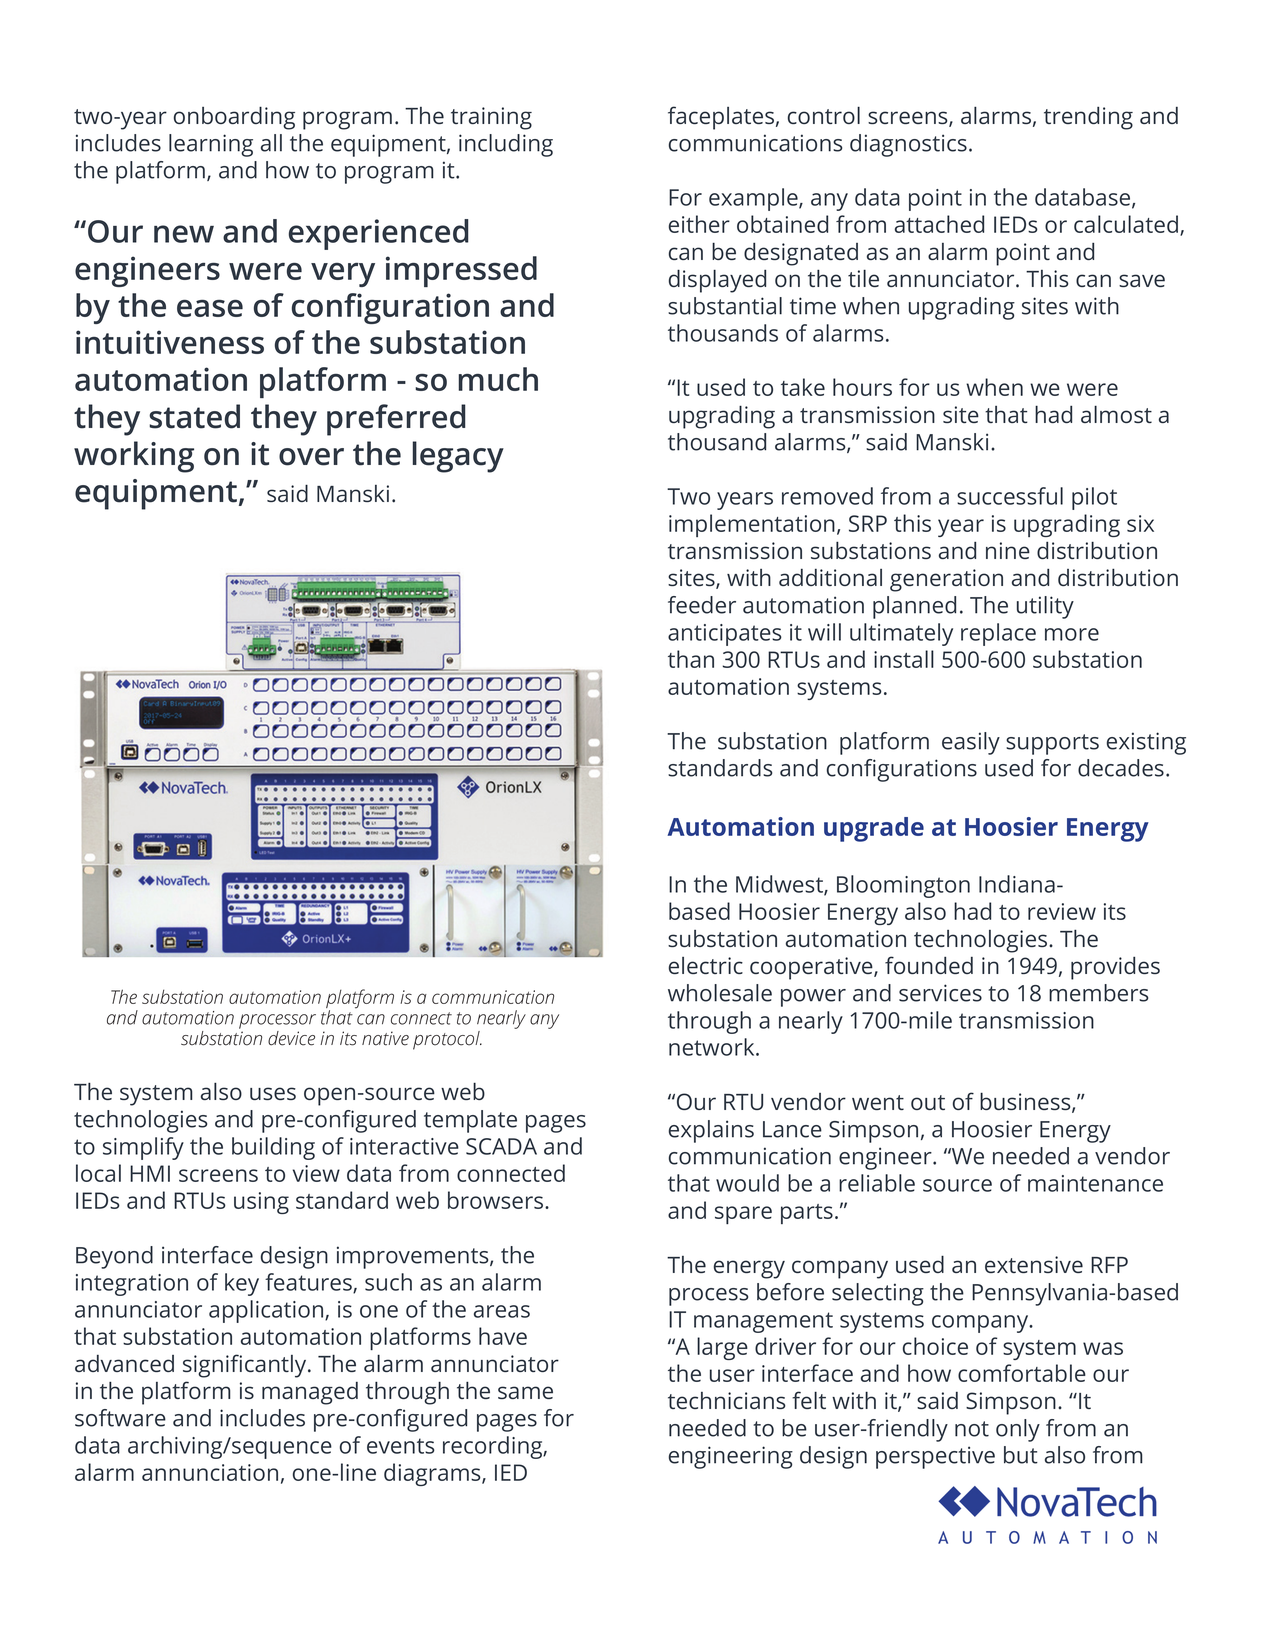 The height and width of the screenshot is (1631, 1261). What do you see at coordinates (1018, 1430) in the screenshot?
I see `only` at bounding box center [1018, 1430].
